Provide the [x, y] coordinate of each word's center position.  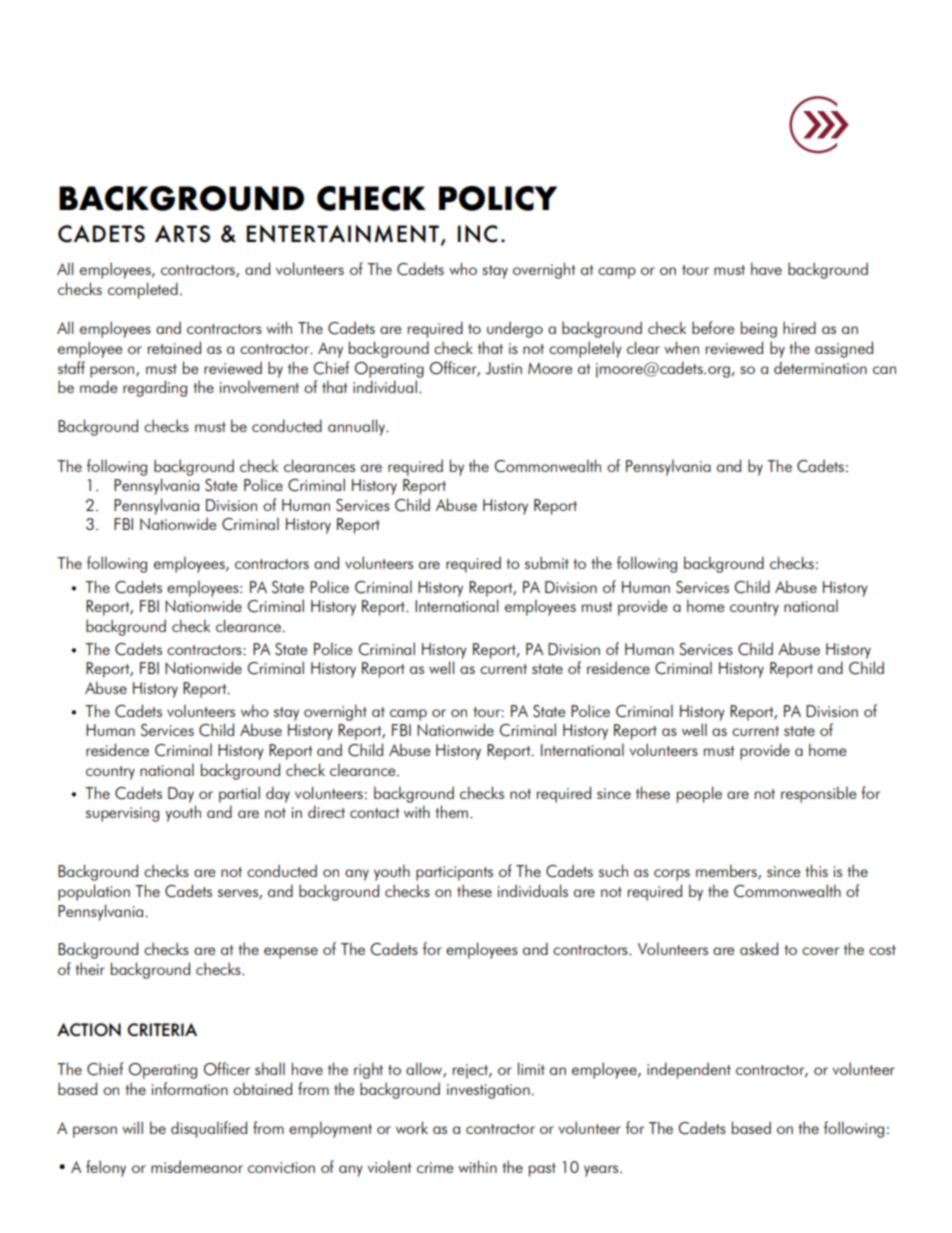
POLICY [498, 198]
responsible [818, 794]
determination [820, 367]
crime [435, 1167]
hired [799, 327]
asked [759, 948]
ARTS [182, 234]
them [451, 811]
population [94, 892]
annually [357, 427]
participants [454, 873]
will [132, 1127]
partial [239, 794]
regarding [155, 388]
